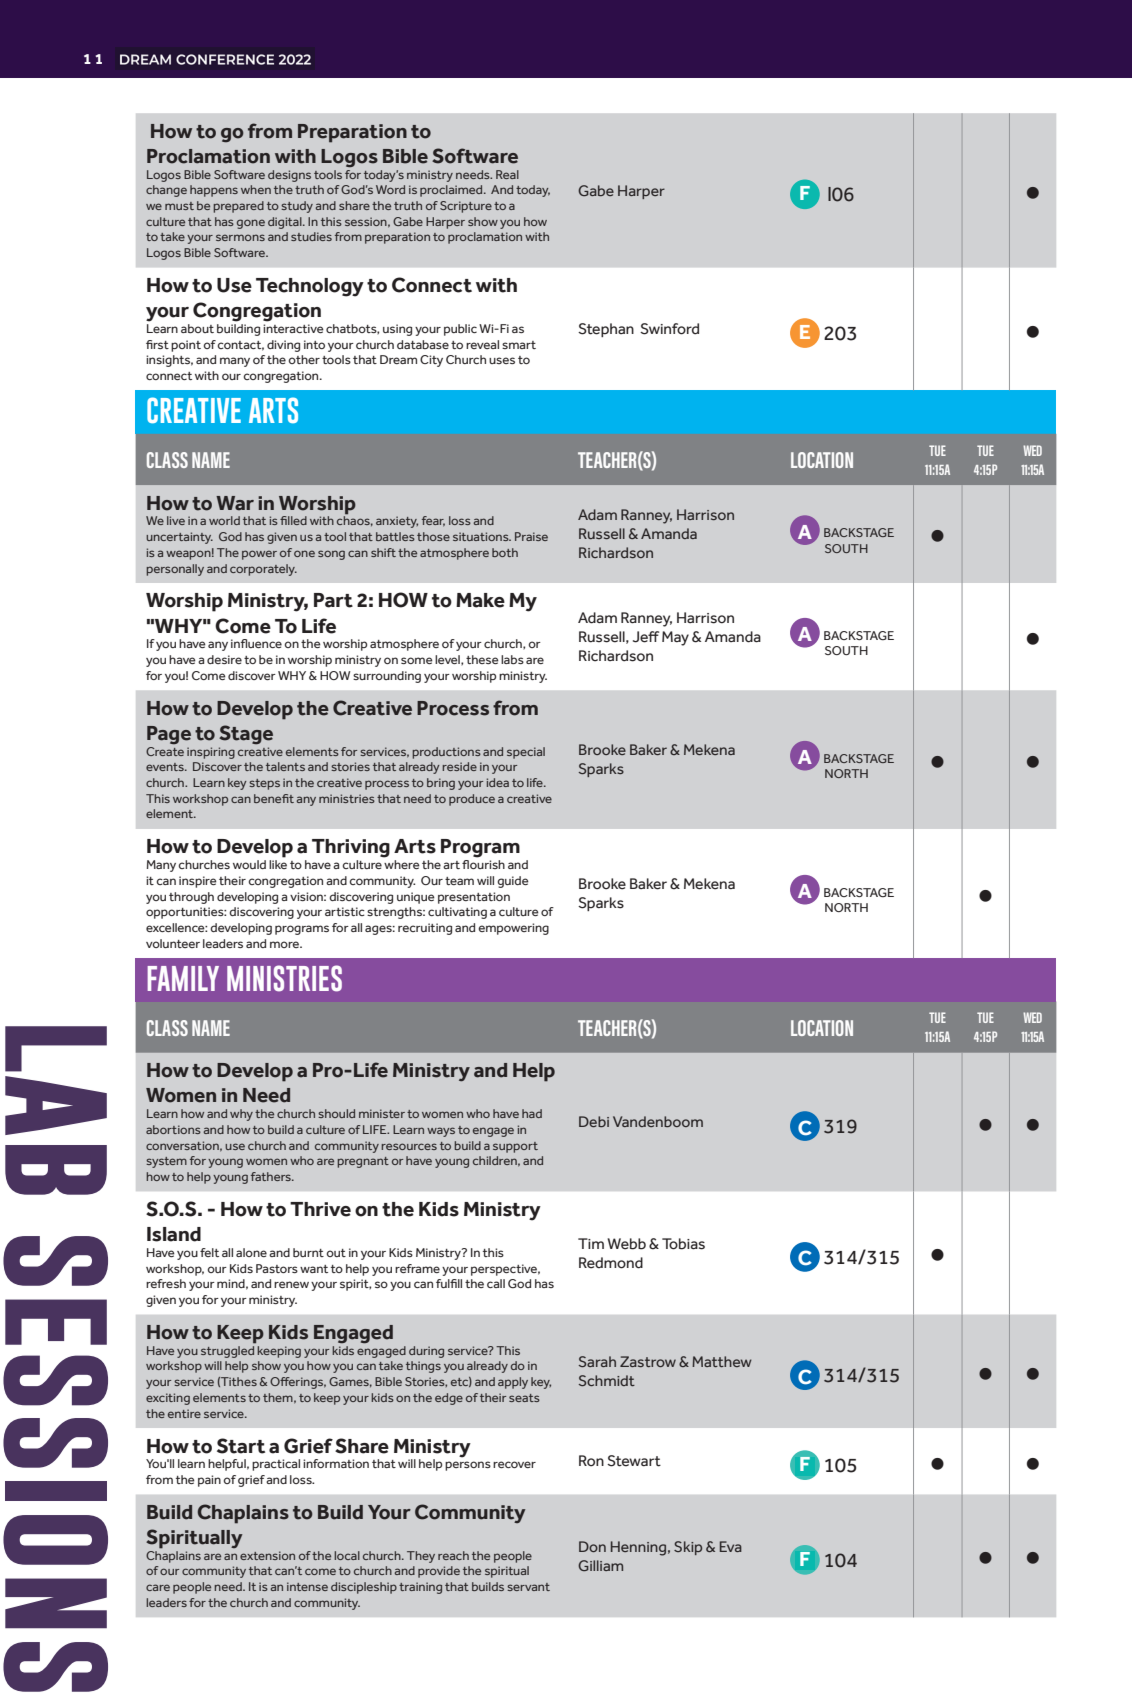 The height and width of the screenshot is (1698, 1132). I want to click on proclaimed, so click(452, 191).
